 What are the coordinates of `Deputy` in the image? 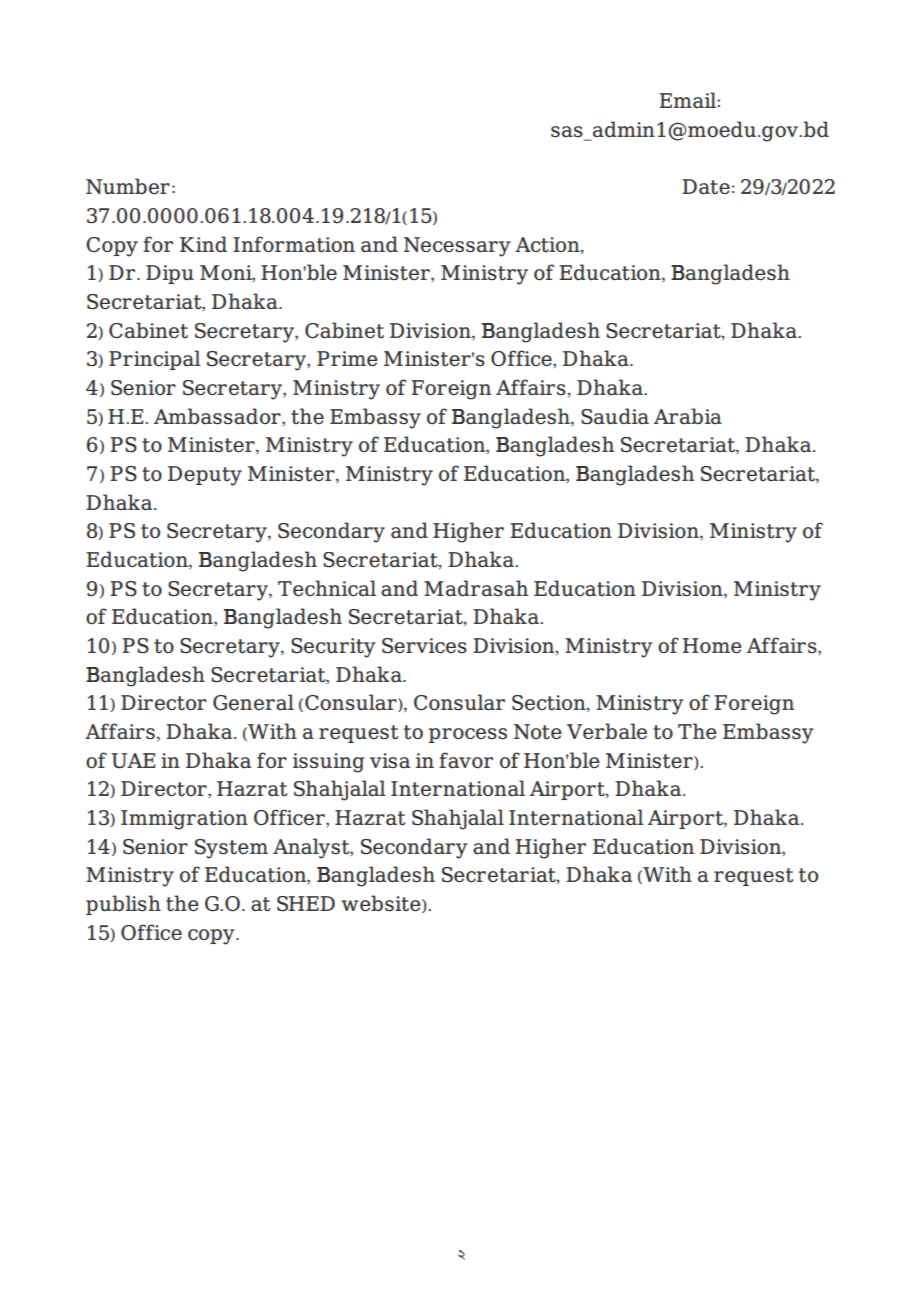 It's located at (205, 476).
